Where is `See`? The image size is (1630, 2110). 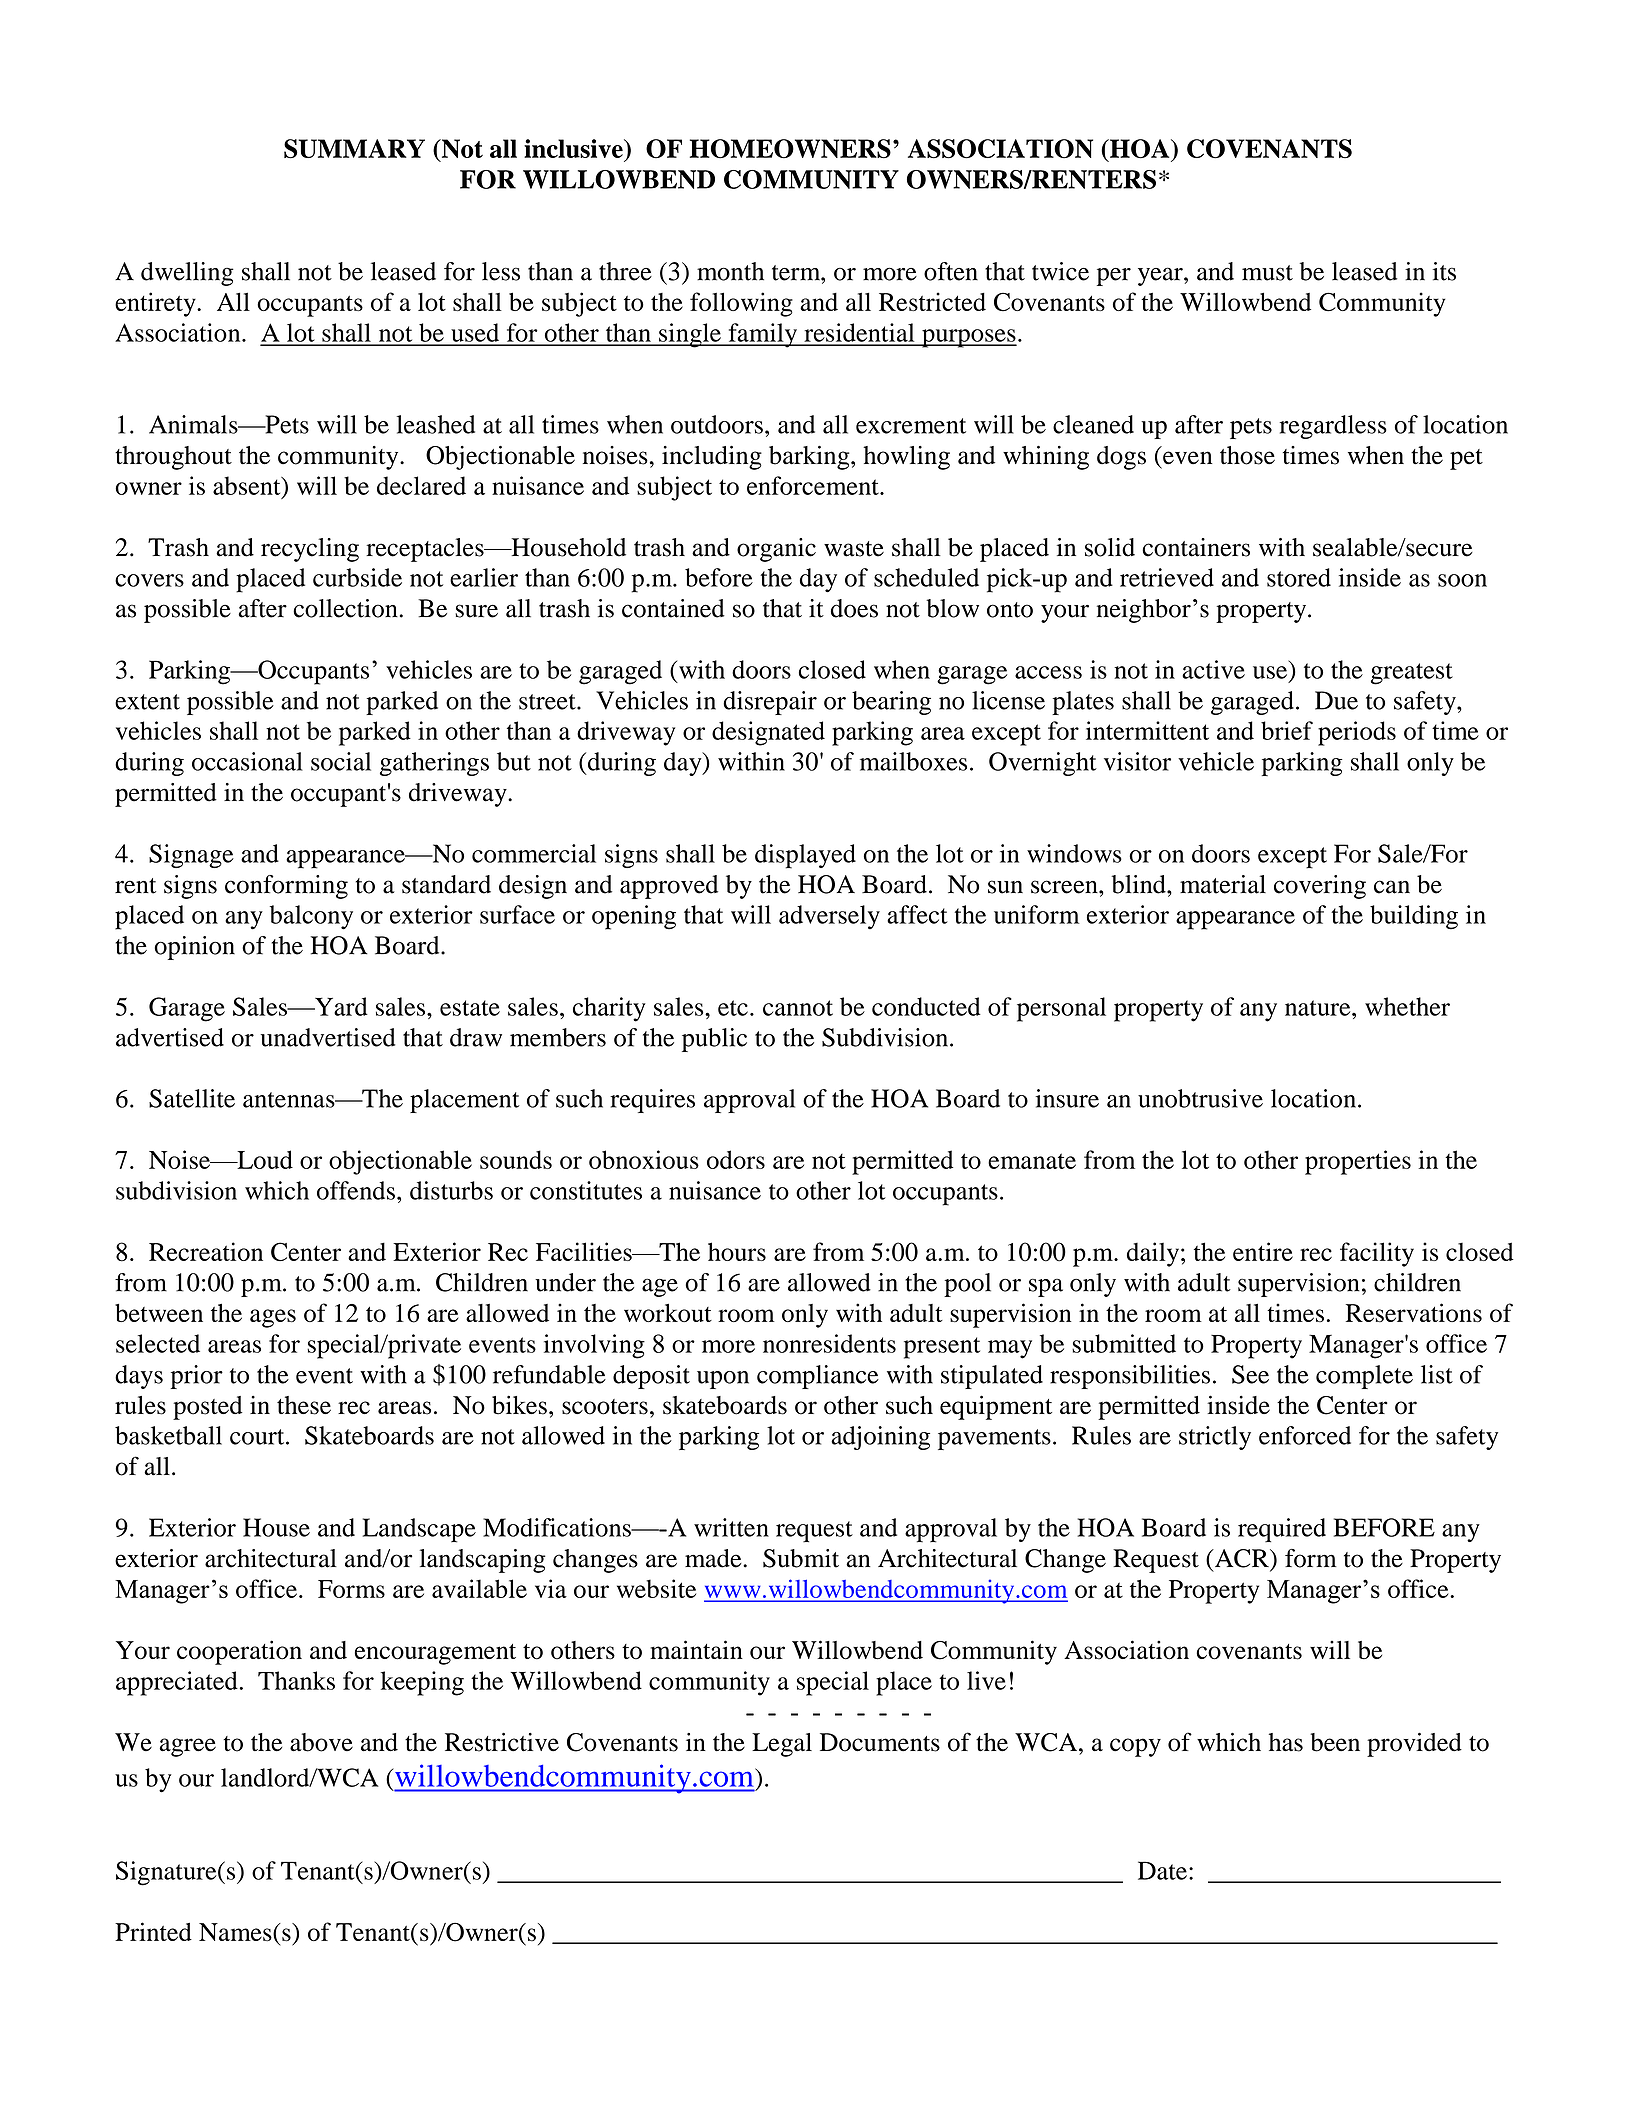 See is located at coordinates (1250, 1374).
